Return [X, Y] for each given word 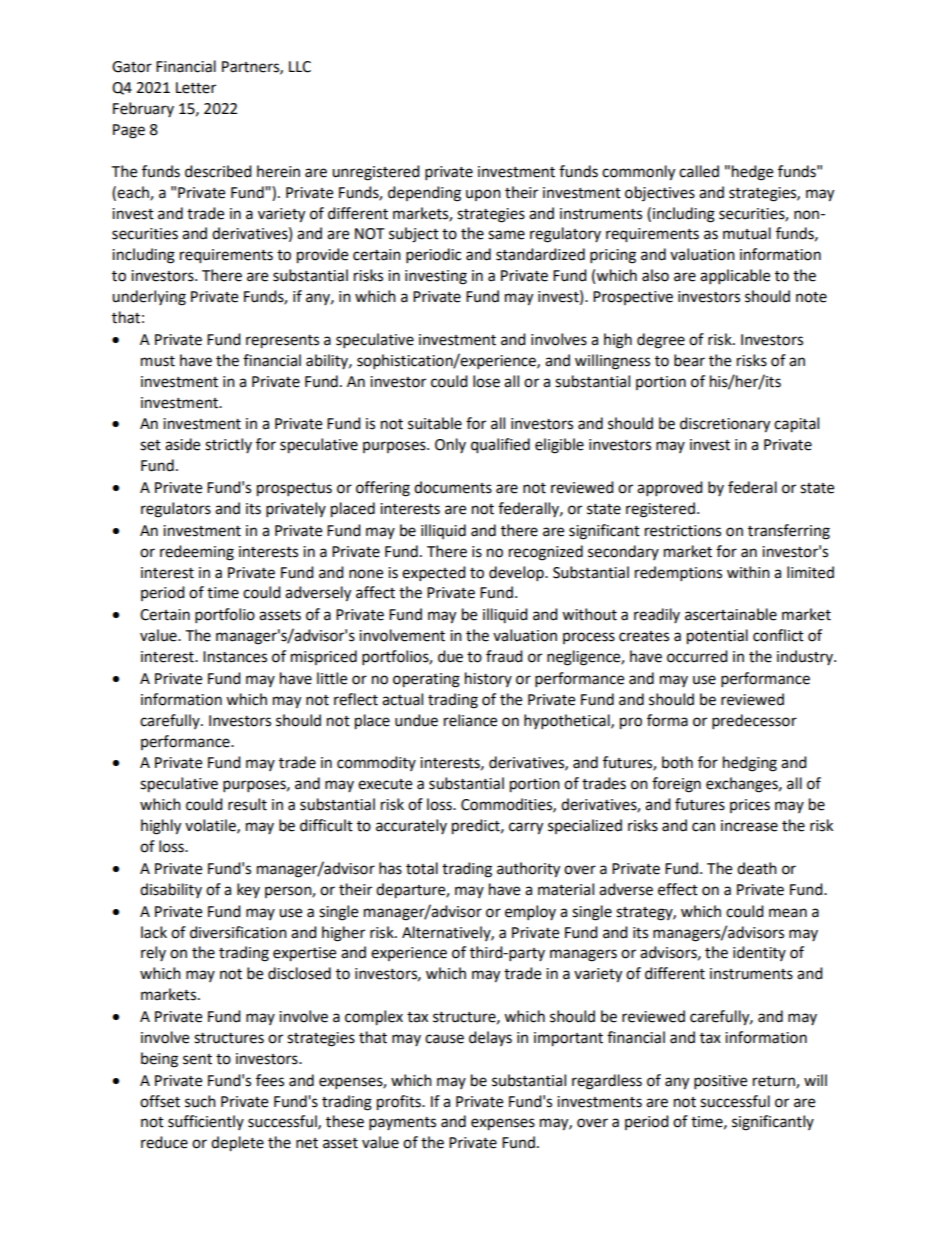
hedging [750, 764]
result [247, 804]
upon [483, 195]
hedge [752, 173]
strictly [228, 445]
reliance [470, 720]
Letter [196, 88]
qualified [500, 446]
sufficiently [206, 1122]
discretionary [725, 425]
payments [402, 1124]
